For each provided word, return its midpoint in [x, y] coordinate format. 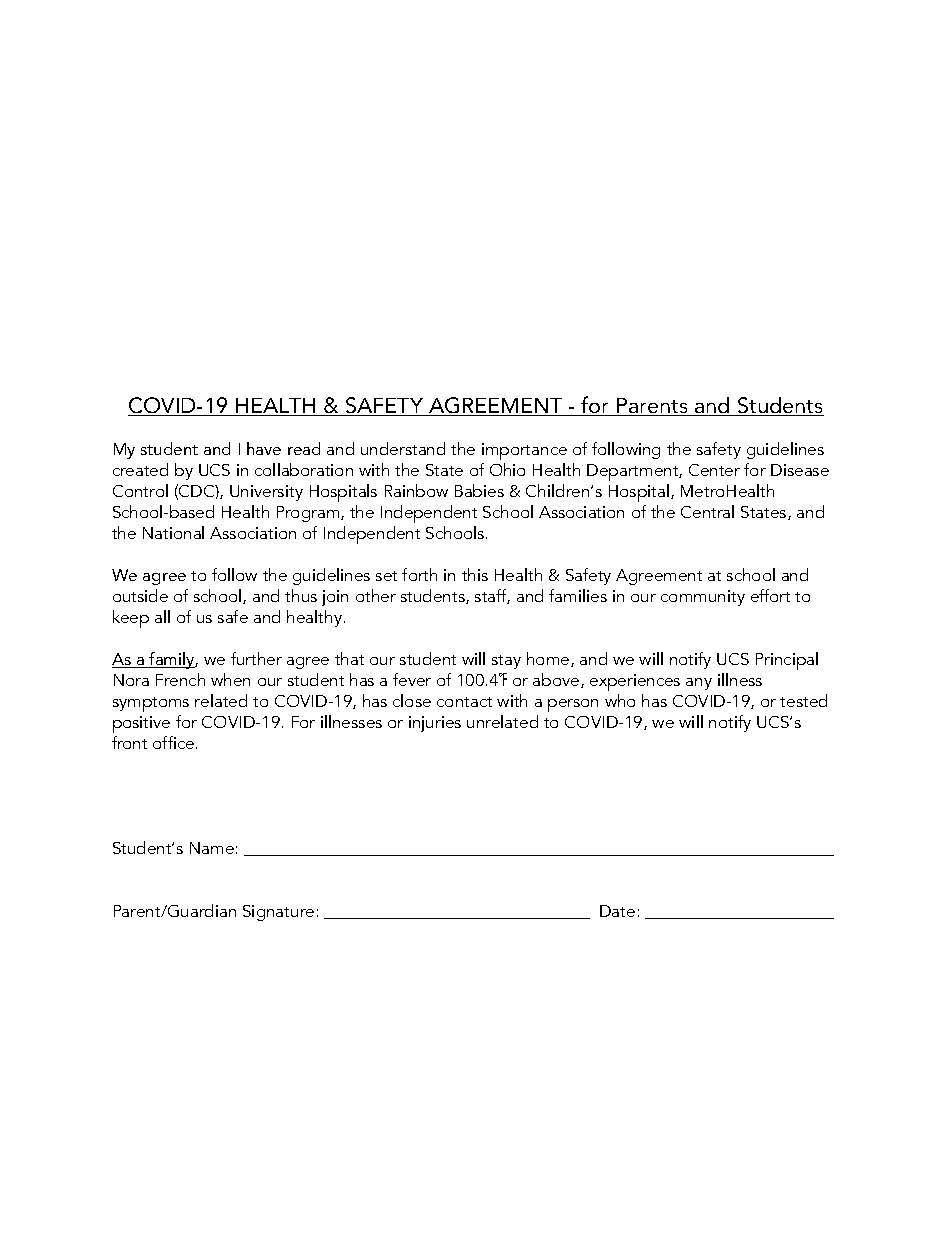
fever [412, 679]
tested [803, 700]
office [175, 742]
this [475, 574]
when [230, 679]
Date [617, 911]
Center [714, 470]
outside [140, 595]
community [703, 598]
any [699, 684]
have [264, 448]
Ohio [507, 469]
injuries [435, 724]
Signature [278, 913]
